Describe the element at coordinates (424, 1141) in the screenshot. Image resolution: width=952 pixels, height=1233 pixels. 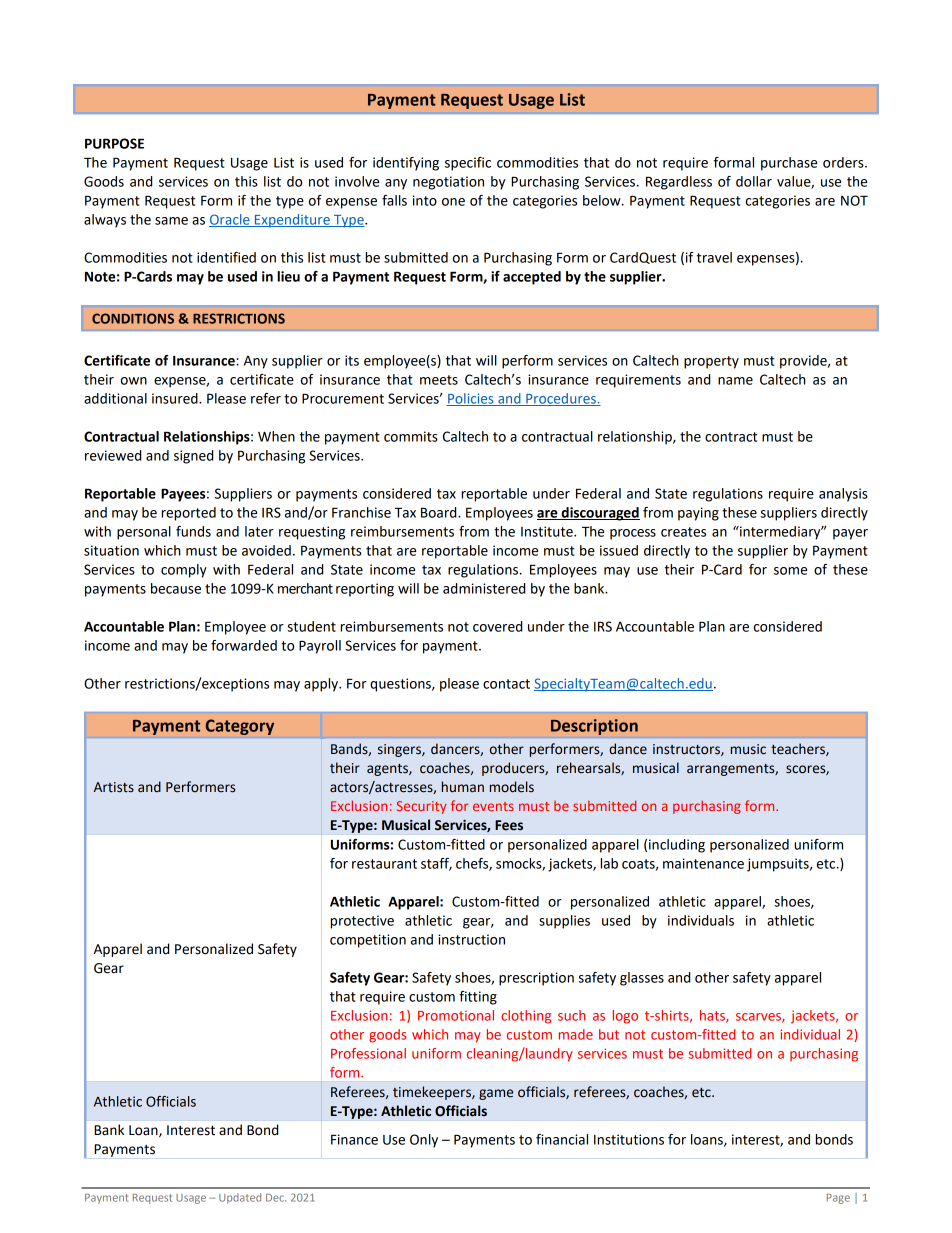
I see `Only` at that location.
